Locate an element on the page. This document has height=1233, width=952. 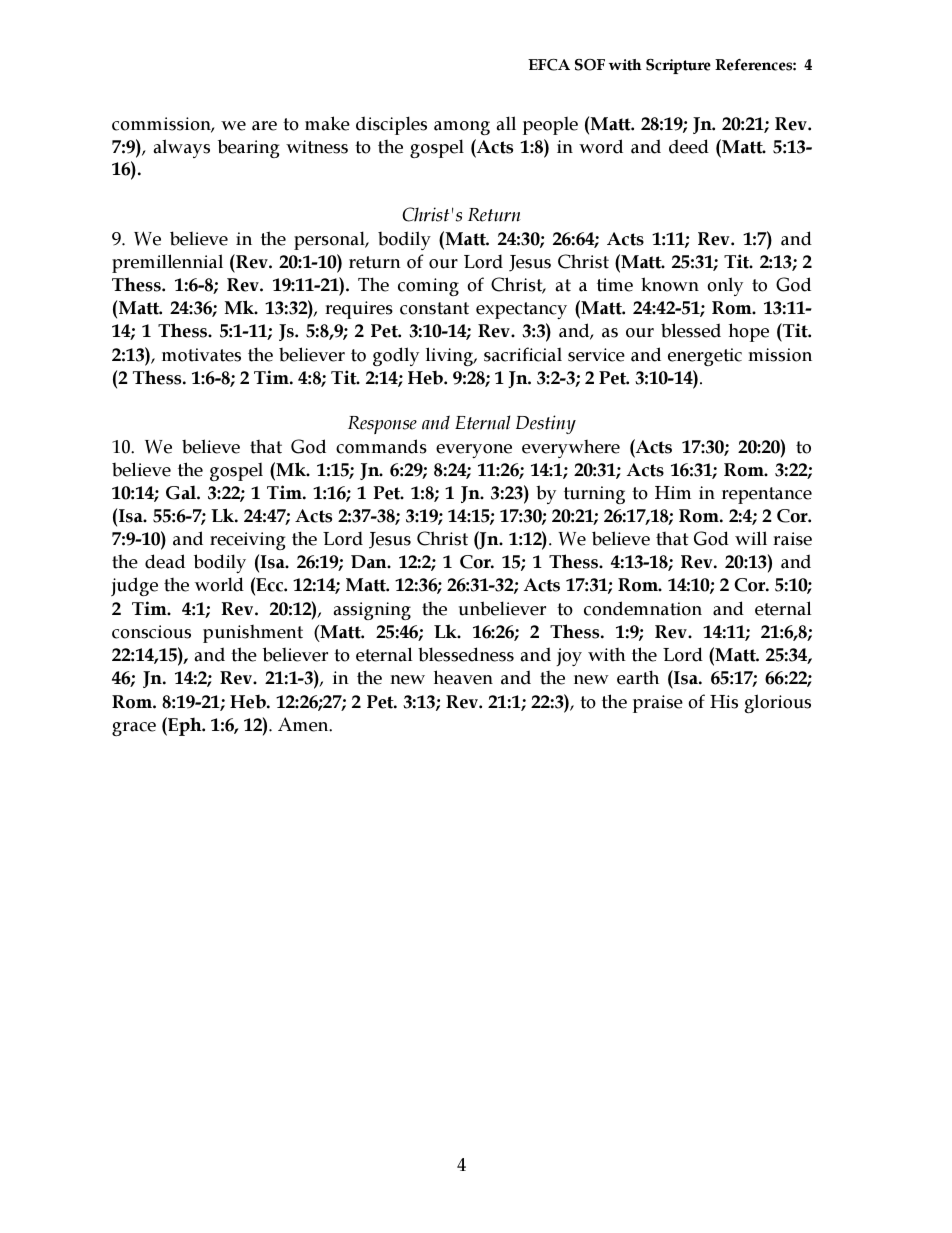
heaven is located at coordinates (463, 677).
